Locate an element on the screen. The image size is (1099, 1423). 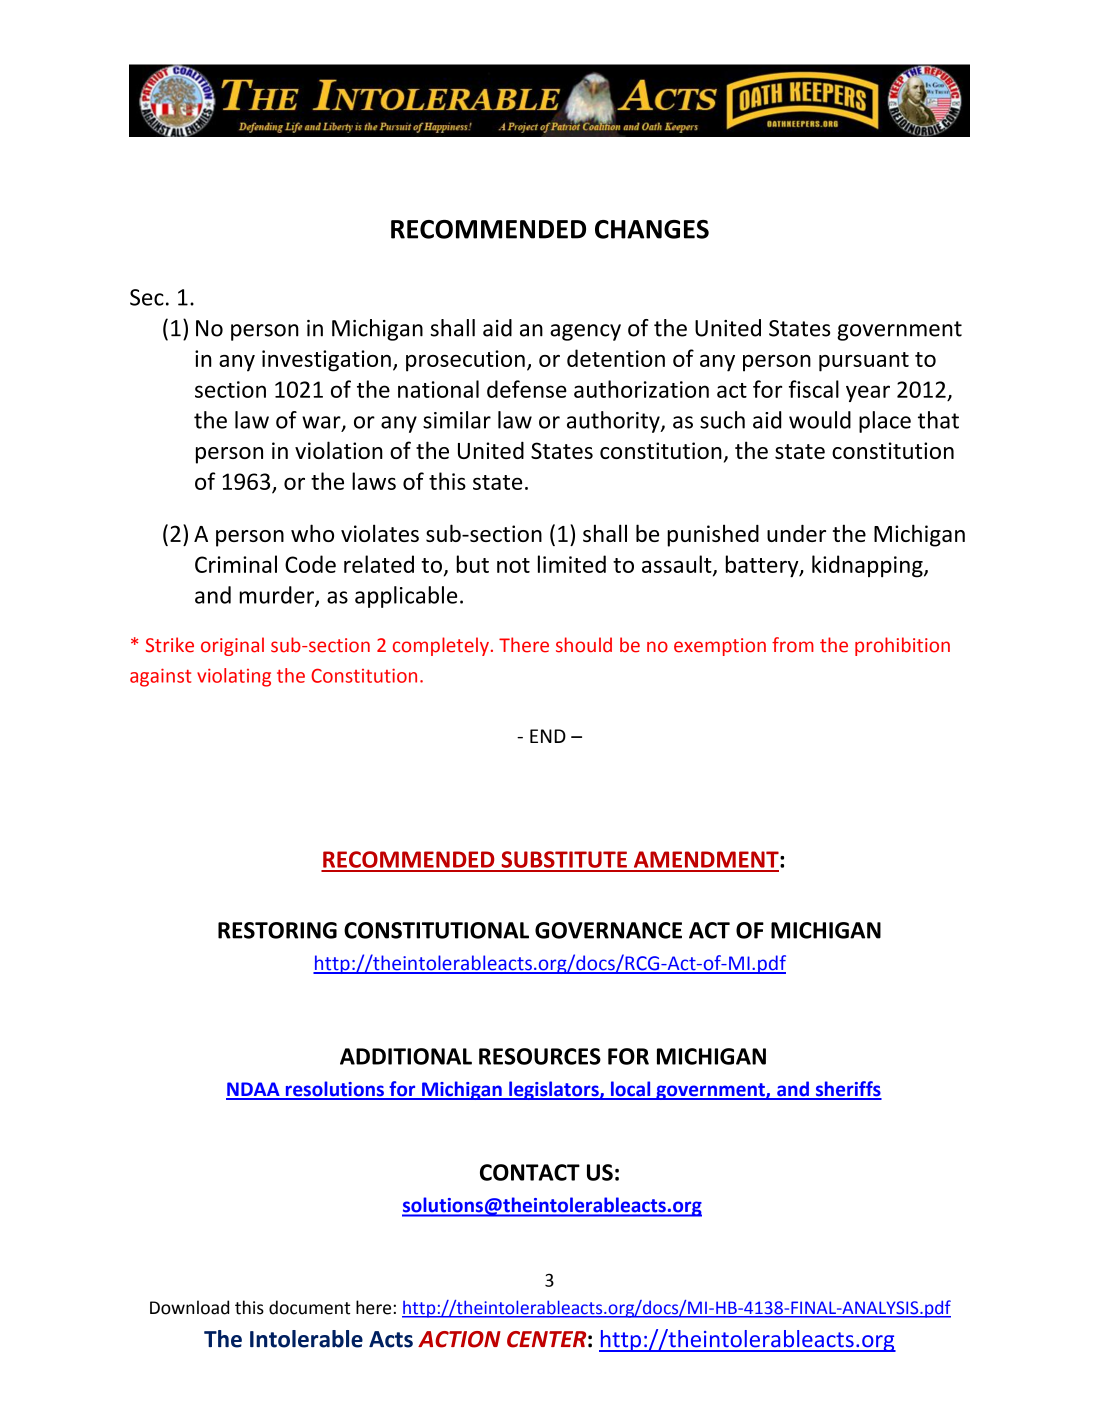
pursuant is located at coordinates (864, 362).
